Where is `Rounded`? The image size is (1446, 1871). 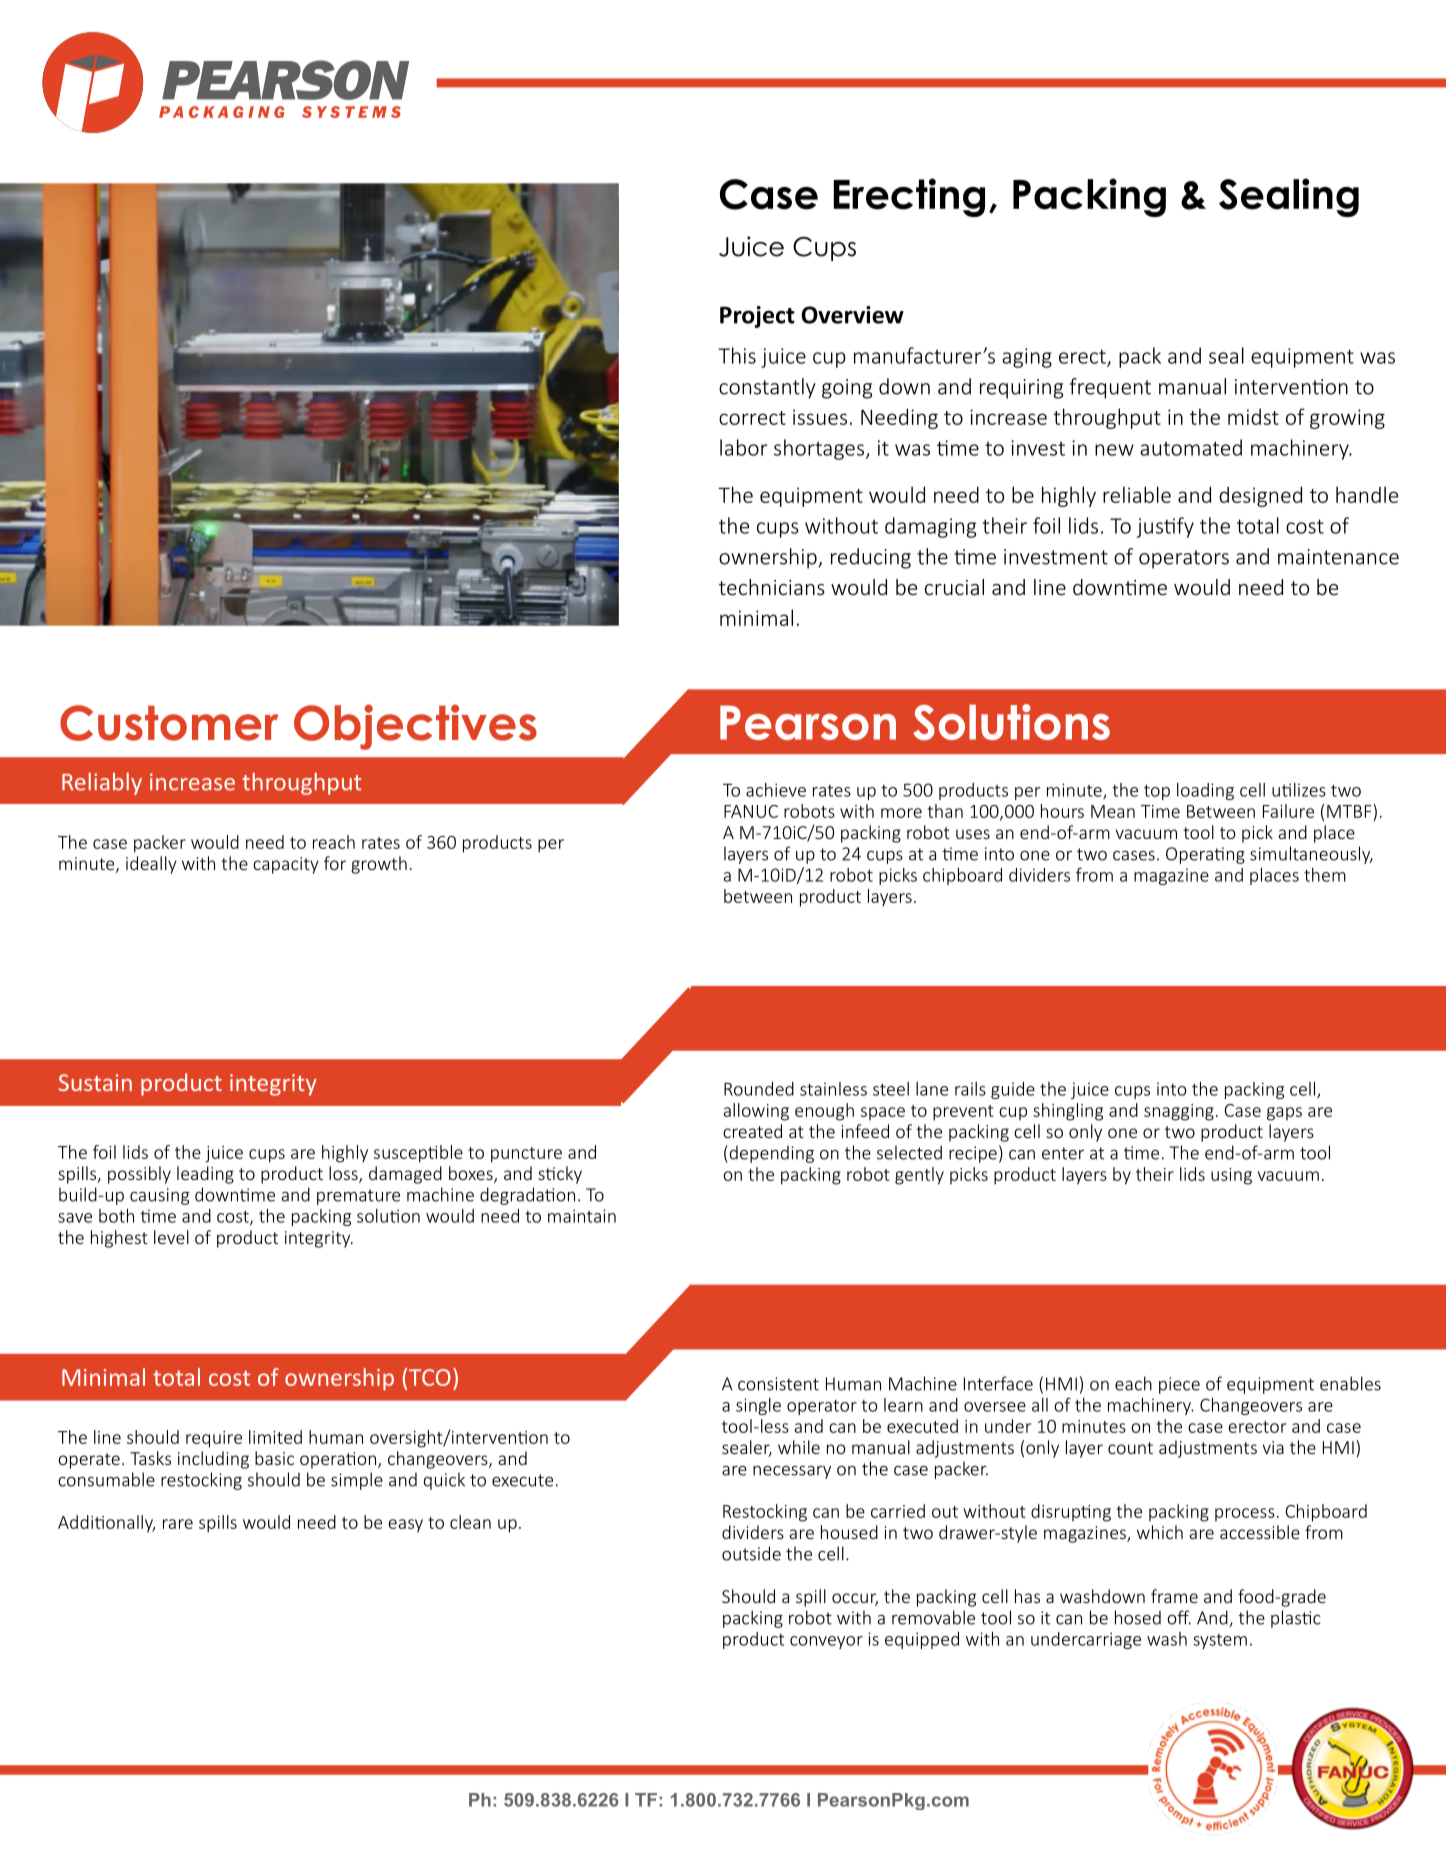 Rounded is located at coordinates (759, 1089).
